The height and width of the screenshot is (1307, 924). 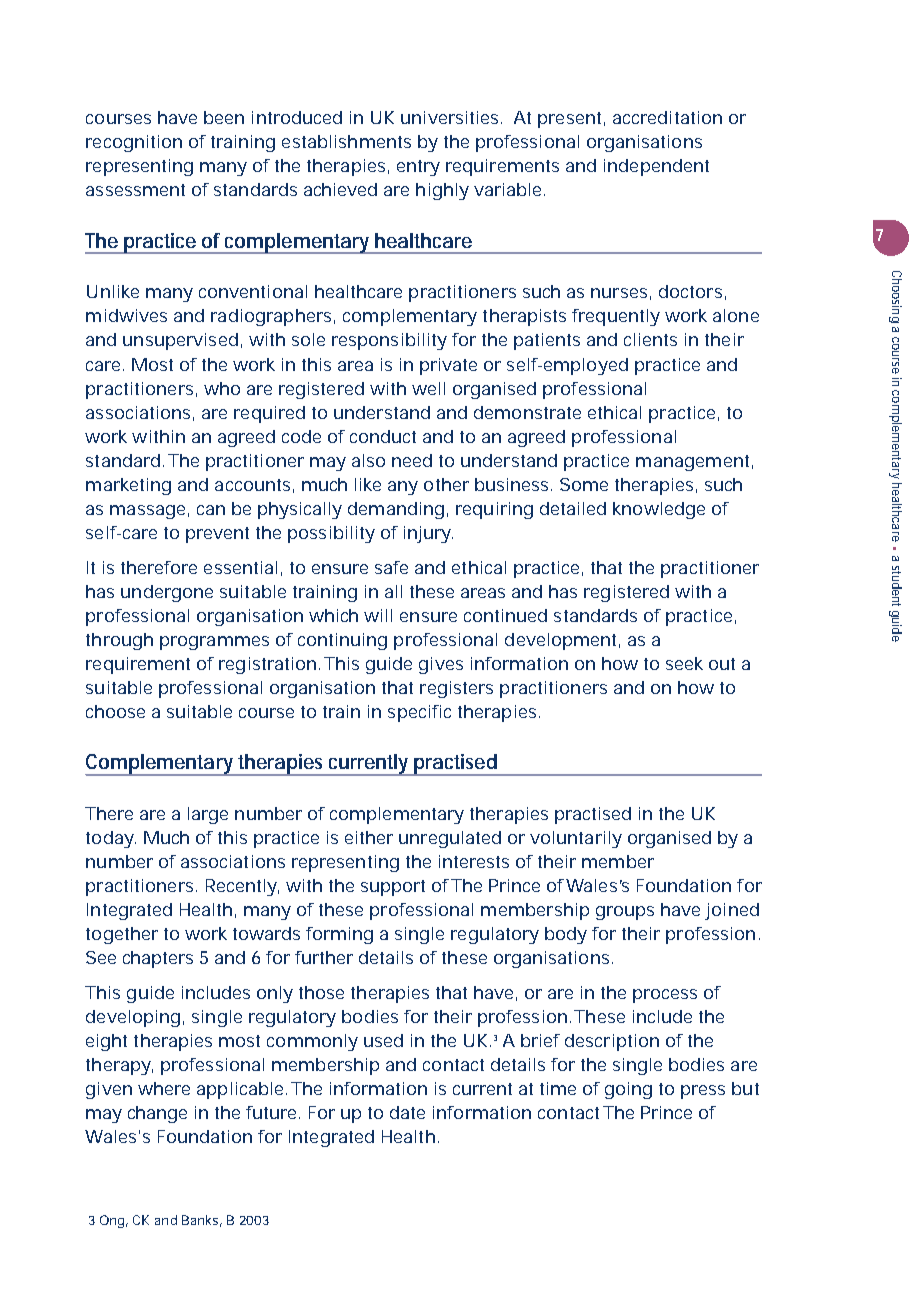 What do you see at coordinates (659, 510) in the screenshot?
I see `knowledge` at bounding box center [659, 510].
